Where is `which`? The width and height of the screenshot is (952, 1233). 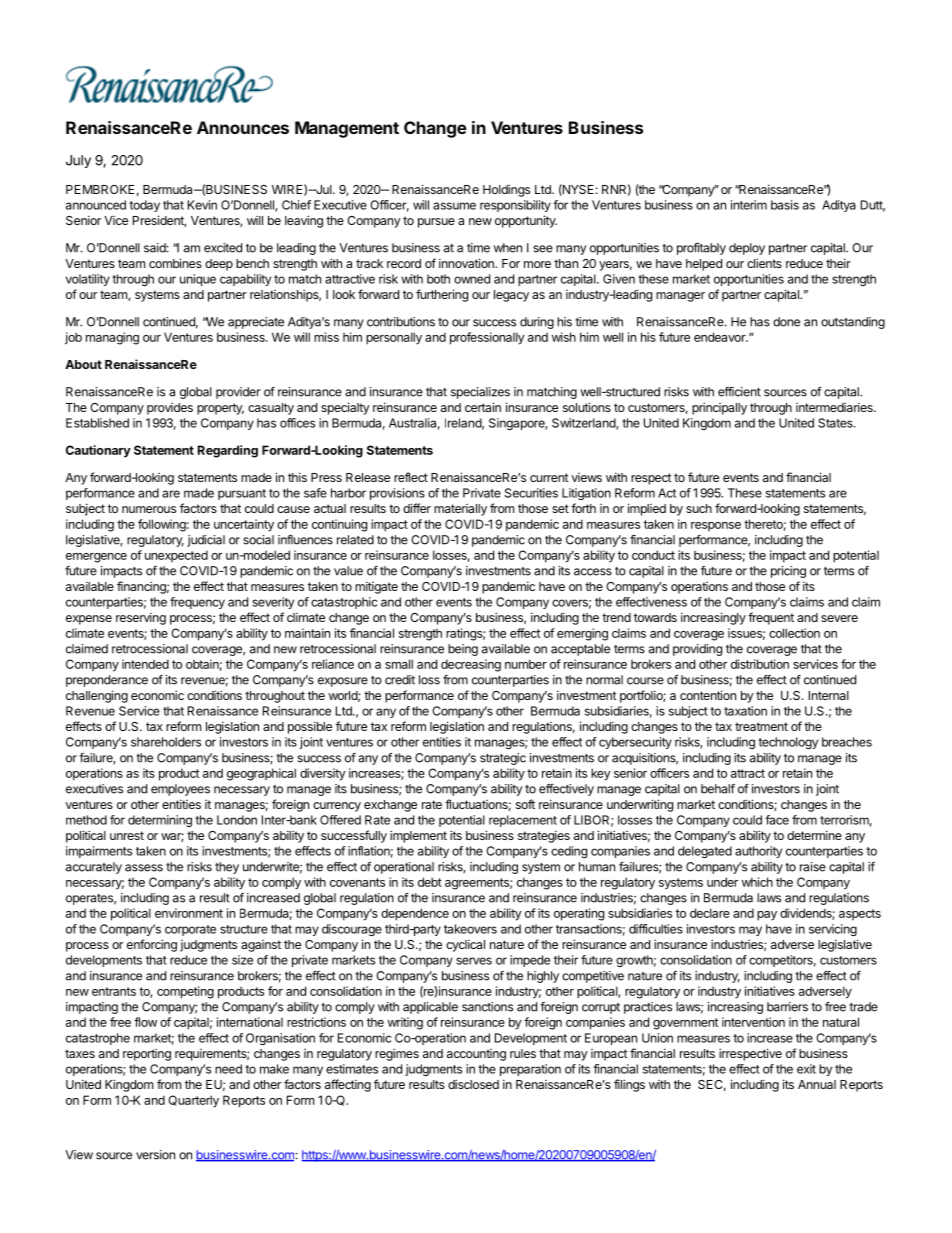 which is located at coordinates (757, 882).
